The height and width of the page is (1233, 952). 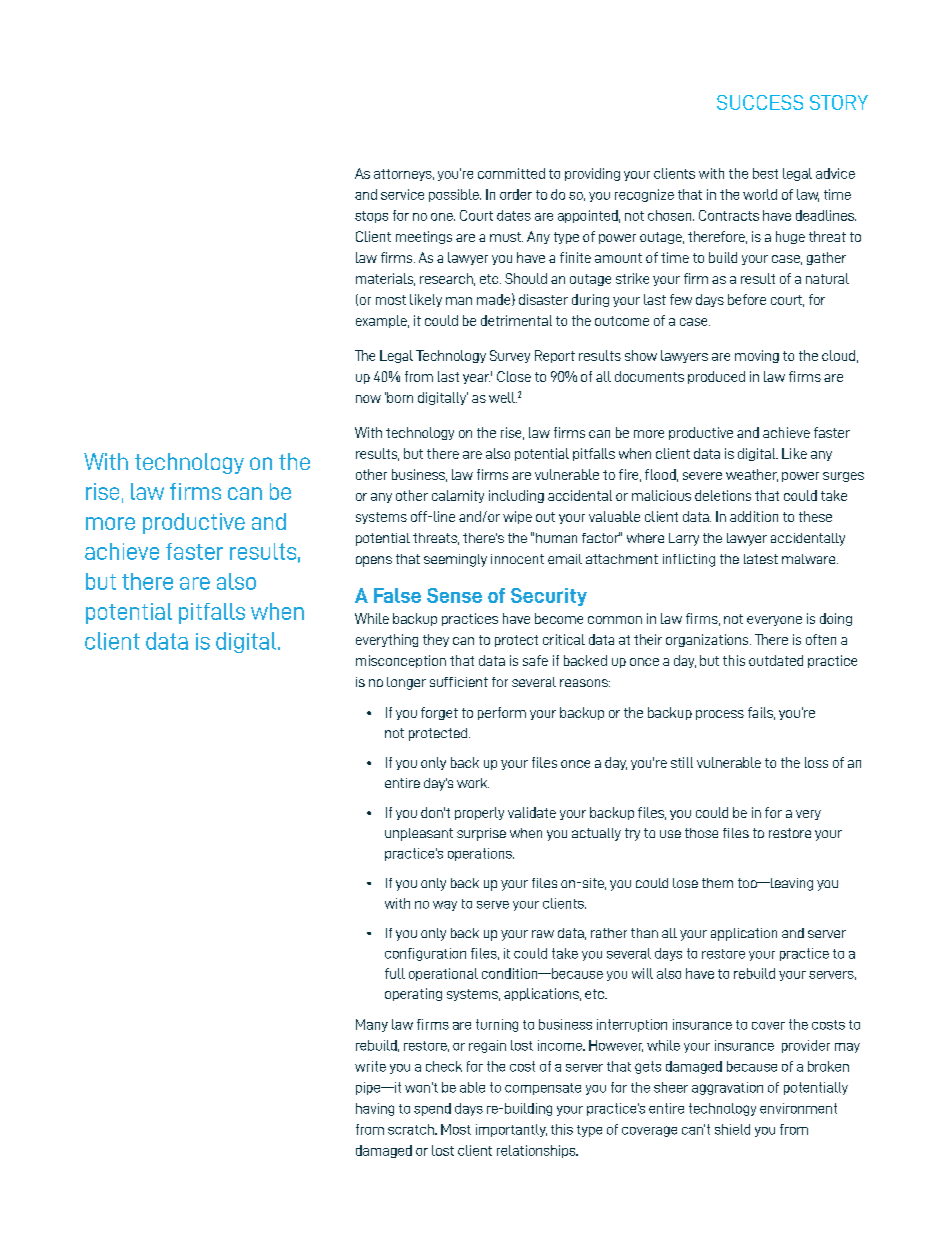 What do you see at coordinates (760, 102) in the page?
I see `SUCCESS` at bounding box center [760, 102].
